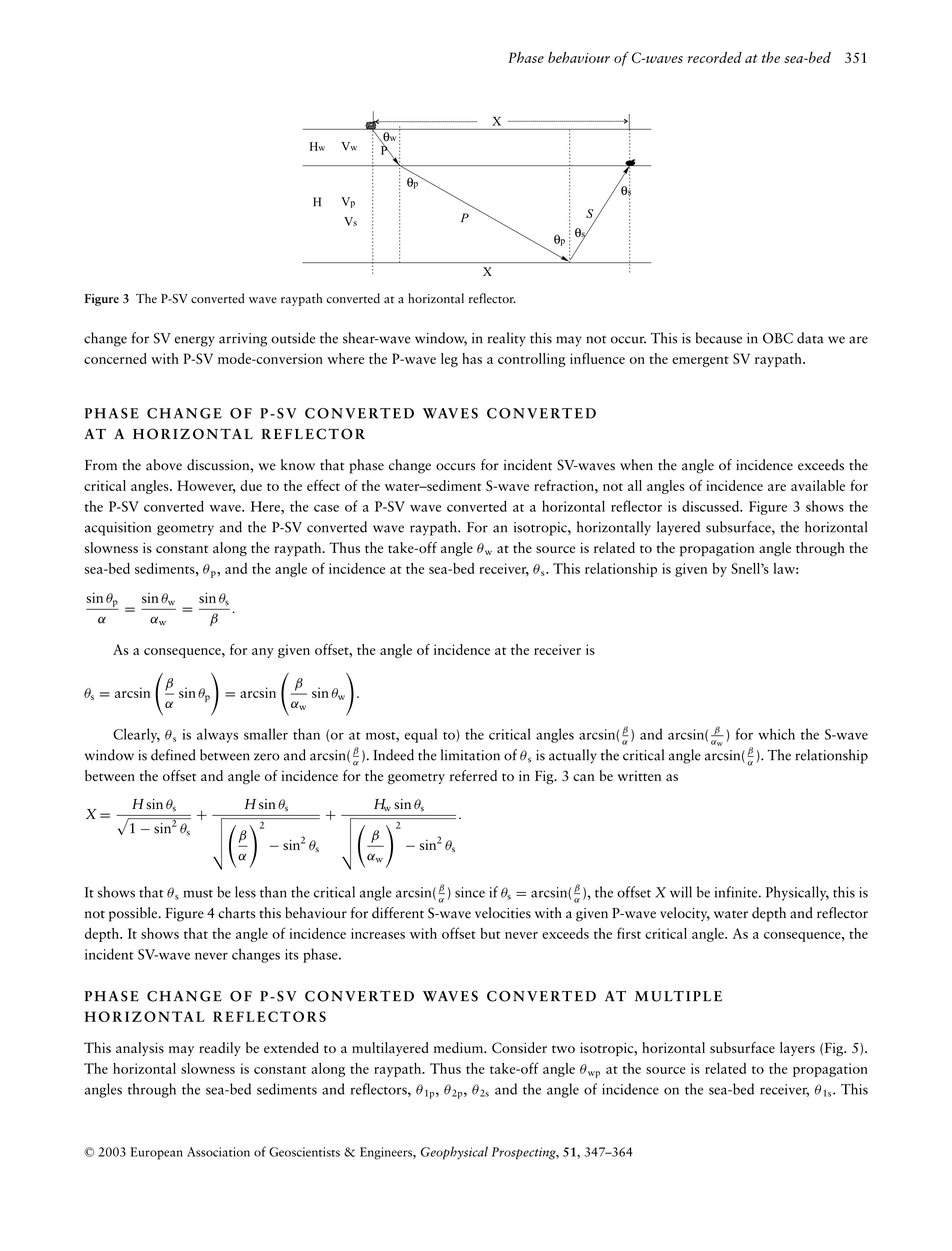 The image size is (952, 1251). What do you see at coordinates (712, 506) in the page?
I see `discussed` at bounding box center [712, 506].
